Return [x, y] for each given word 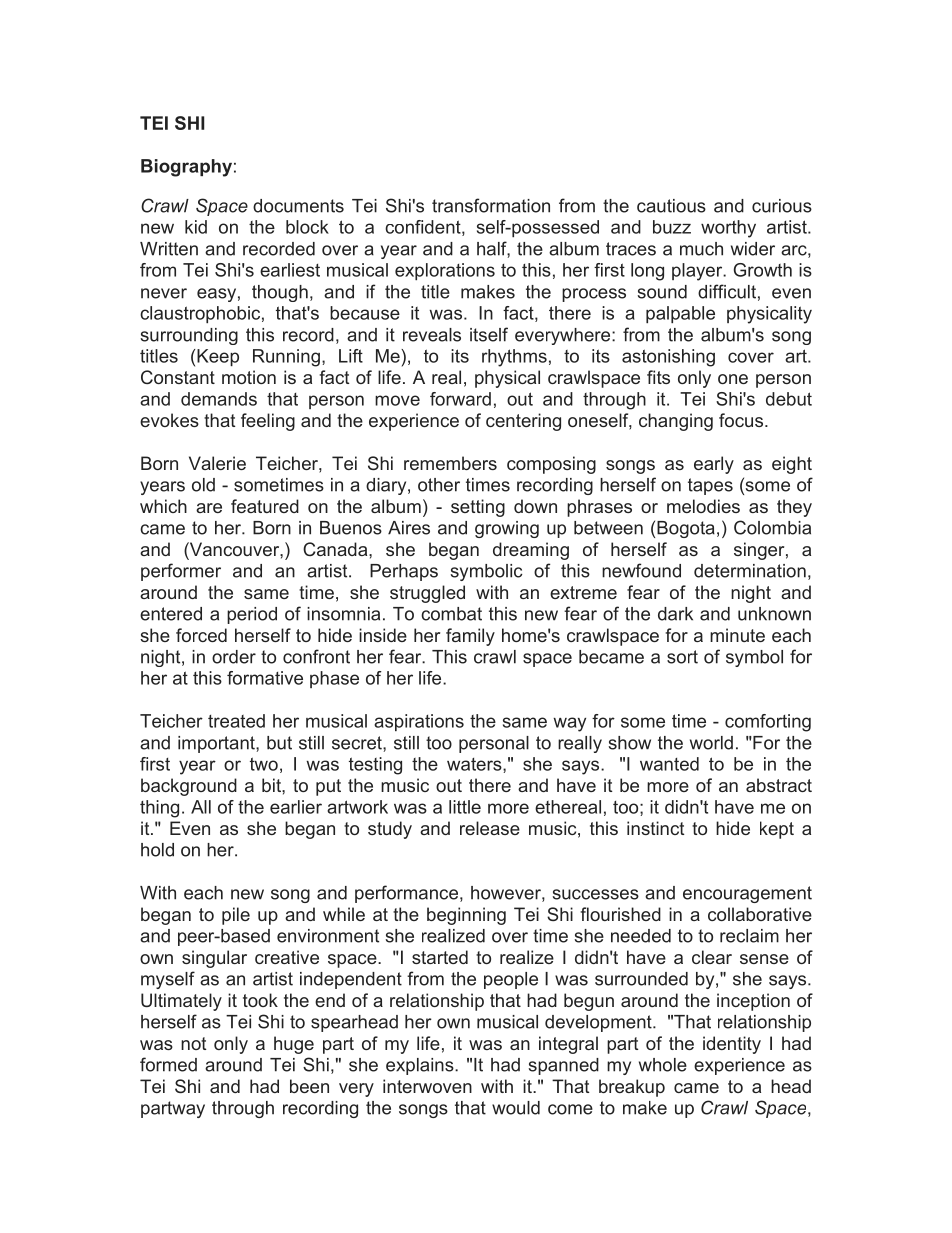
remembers [450, 463]
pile [236, 916]
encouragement [747, 894]
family [470, 637]
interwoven [427, 1086]
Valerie [217, 463]
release [490, 828]
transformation [491, 205]
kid [196, 227]
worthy [728, 229]
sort [682, 657]
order [234, 657]
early [714, 465]
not [193, 1043]
